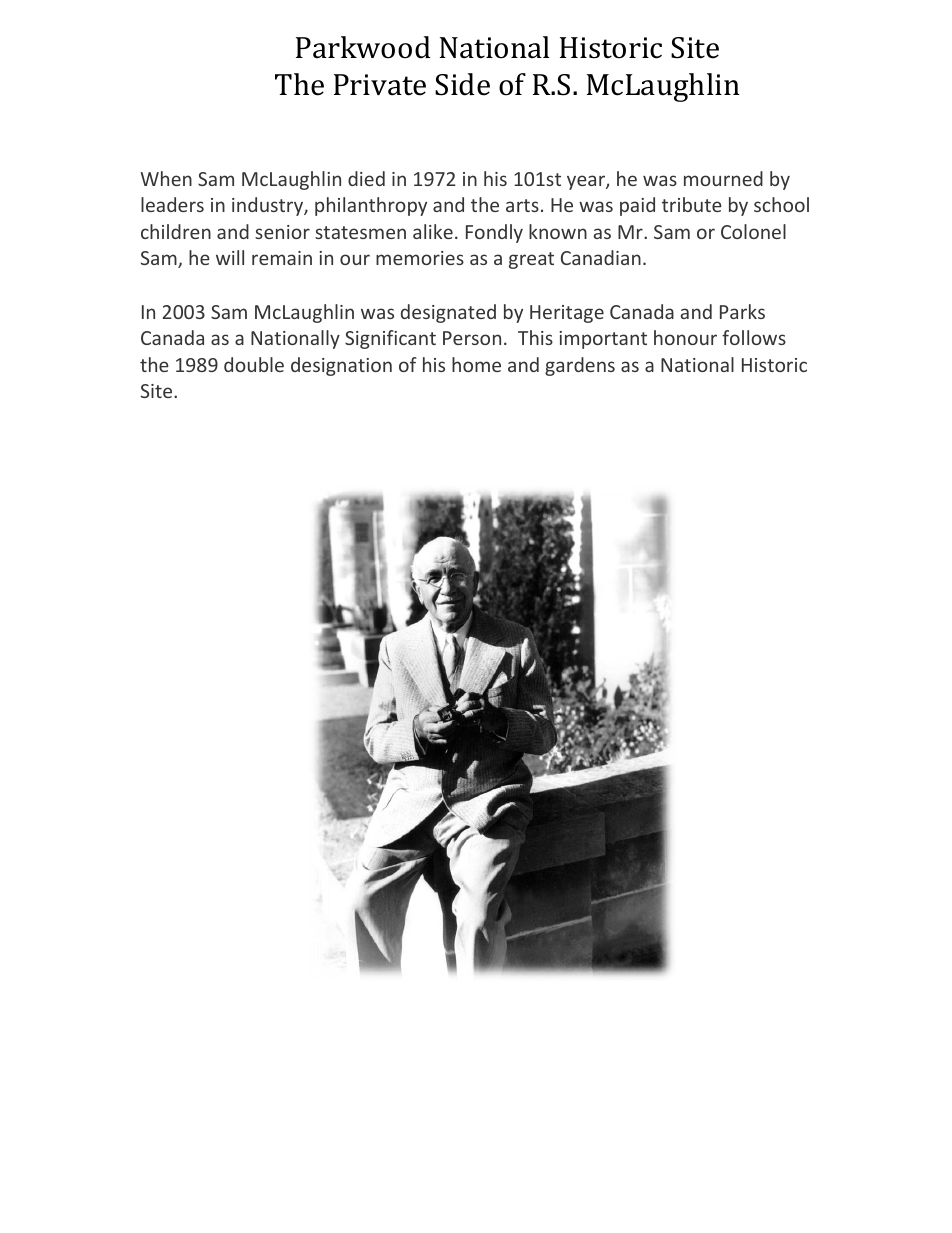  I want to click on home, so click(476, 364).
